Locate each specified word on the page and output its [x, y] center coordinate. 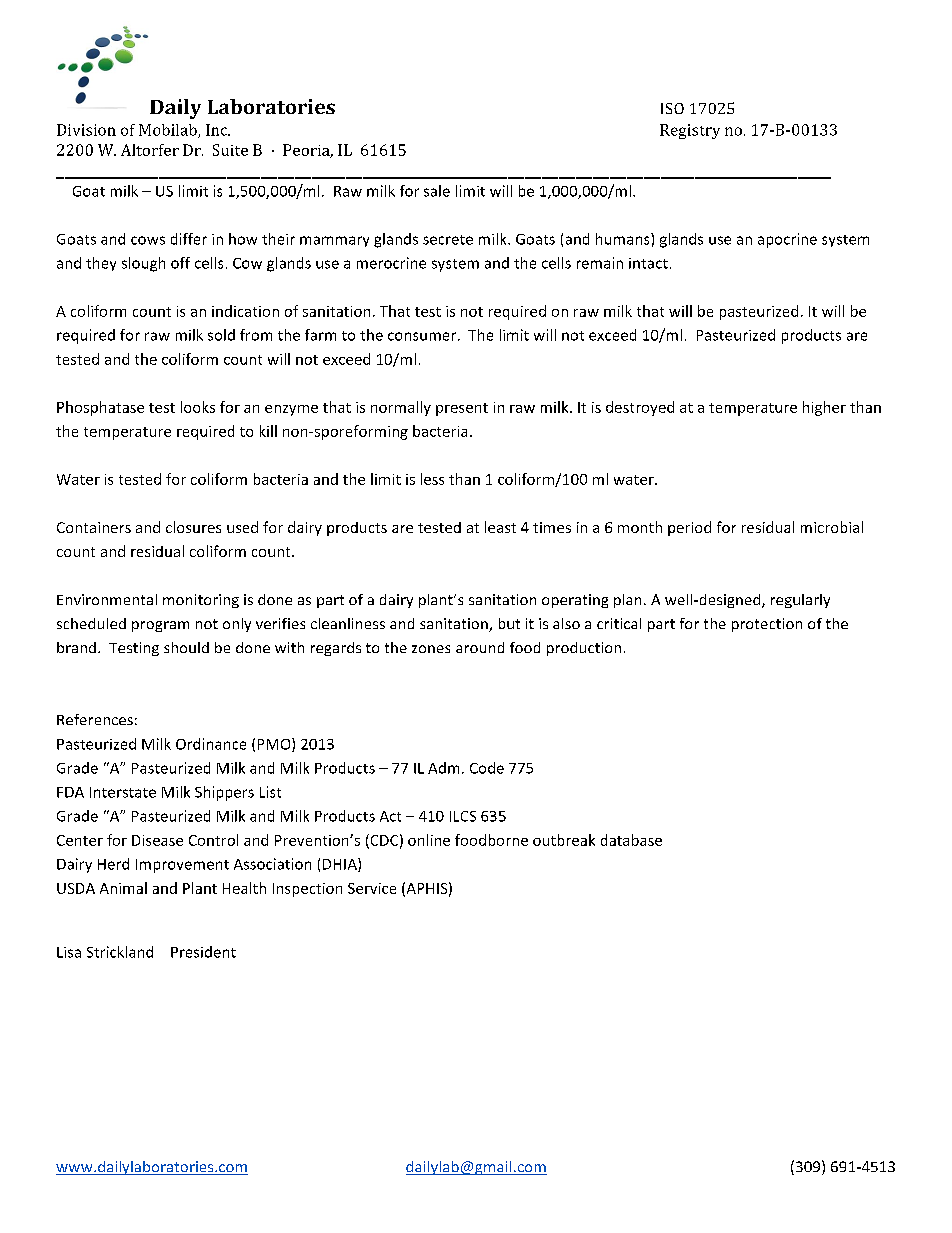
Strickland [120, 952]
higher [824, 408]
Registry [690, 131]
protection [767, 625]
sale [437, 191]
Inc [218, 130]
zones [431, 649]
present [462, 409]
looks [198, 407]
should [186, 647]
